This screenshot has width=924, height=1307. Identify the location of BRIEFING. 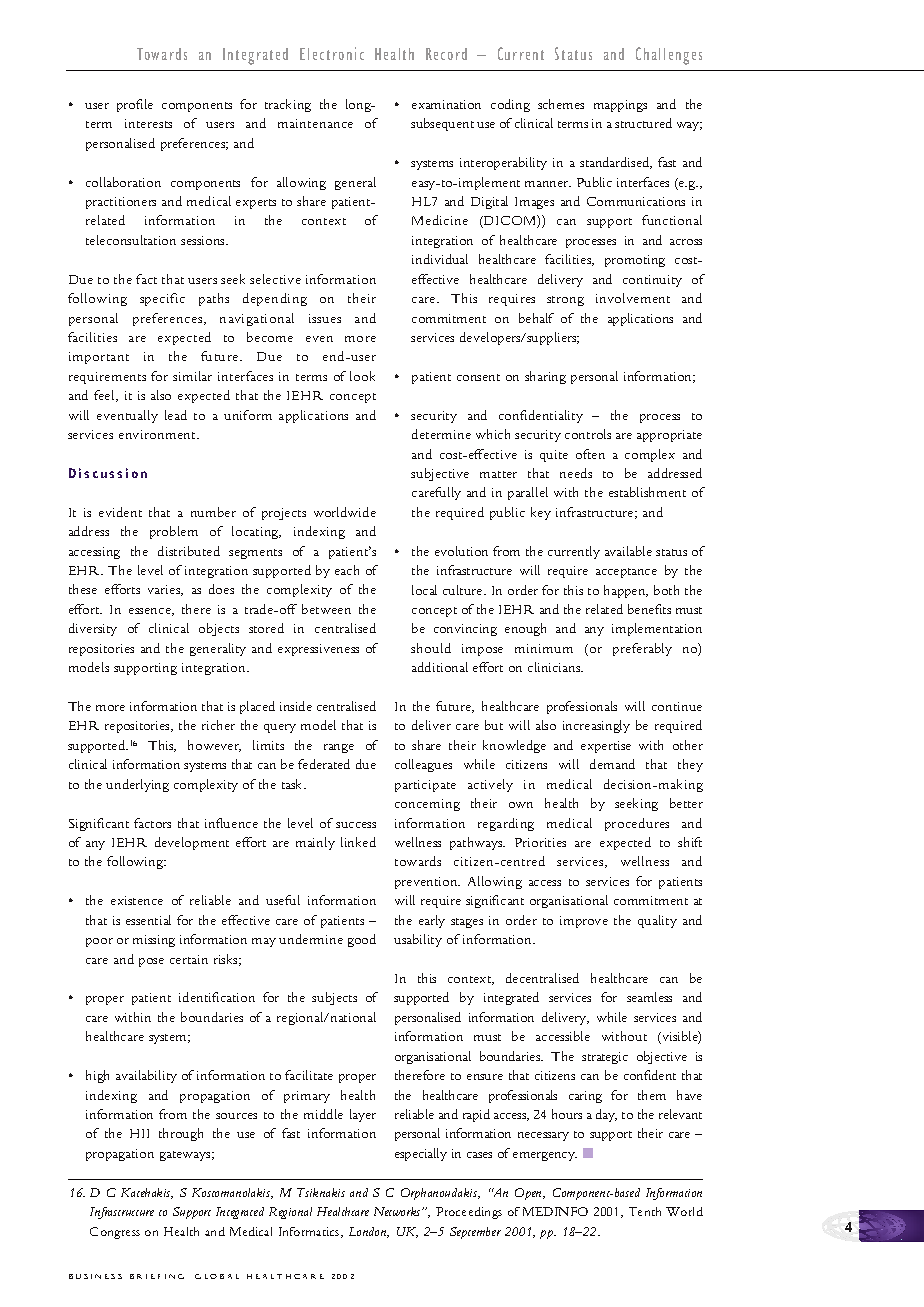
(157, 1276).
